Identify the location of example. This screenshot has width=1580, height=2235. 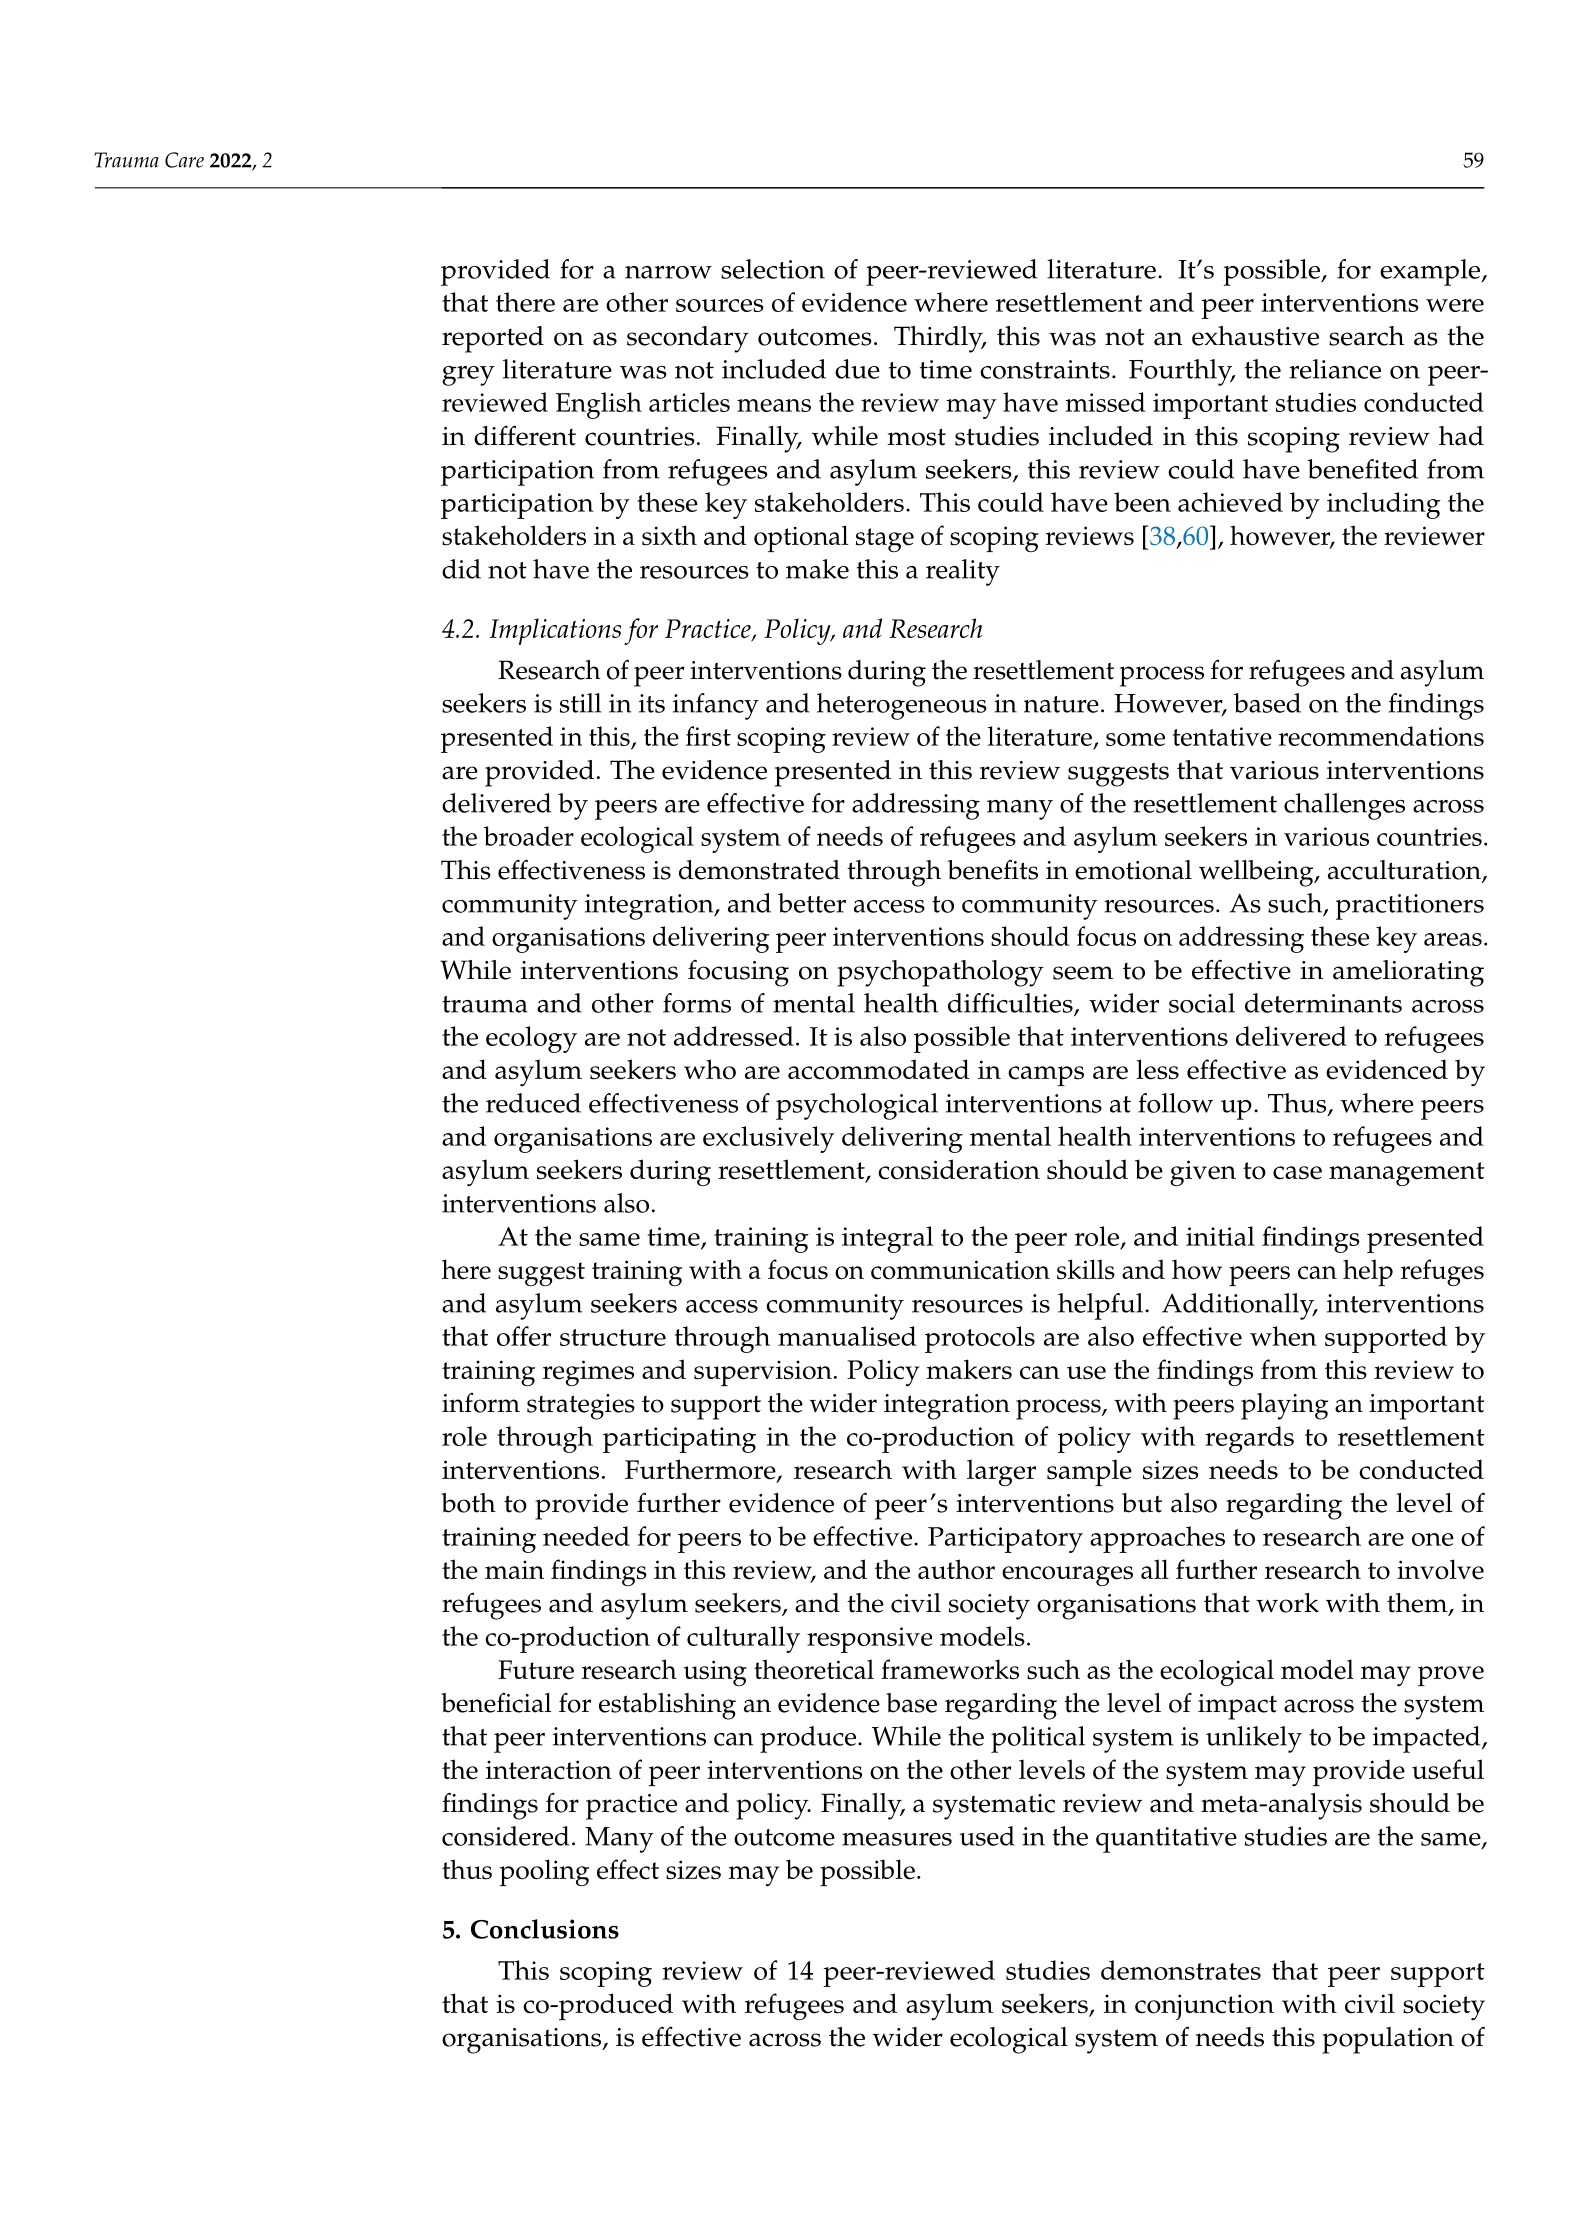
(1431, 272).
